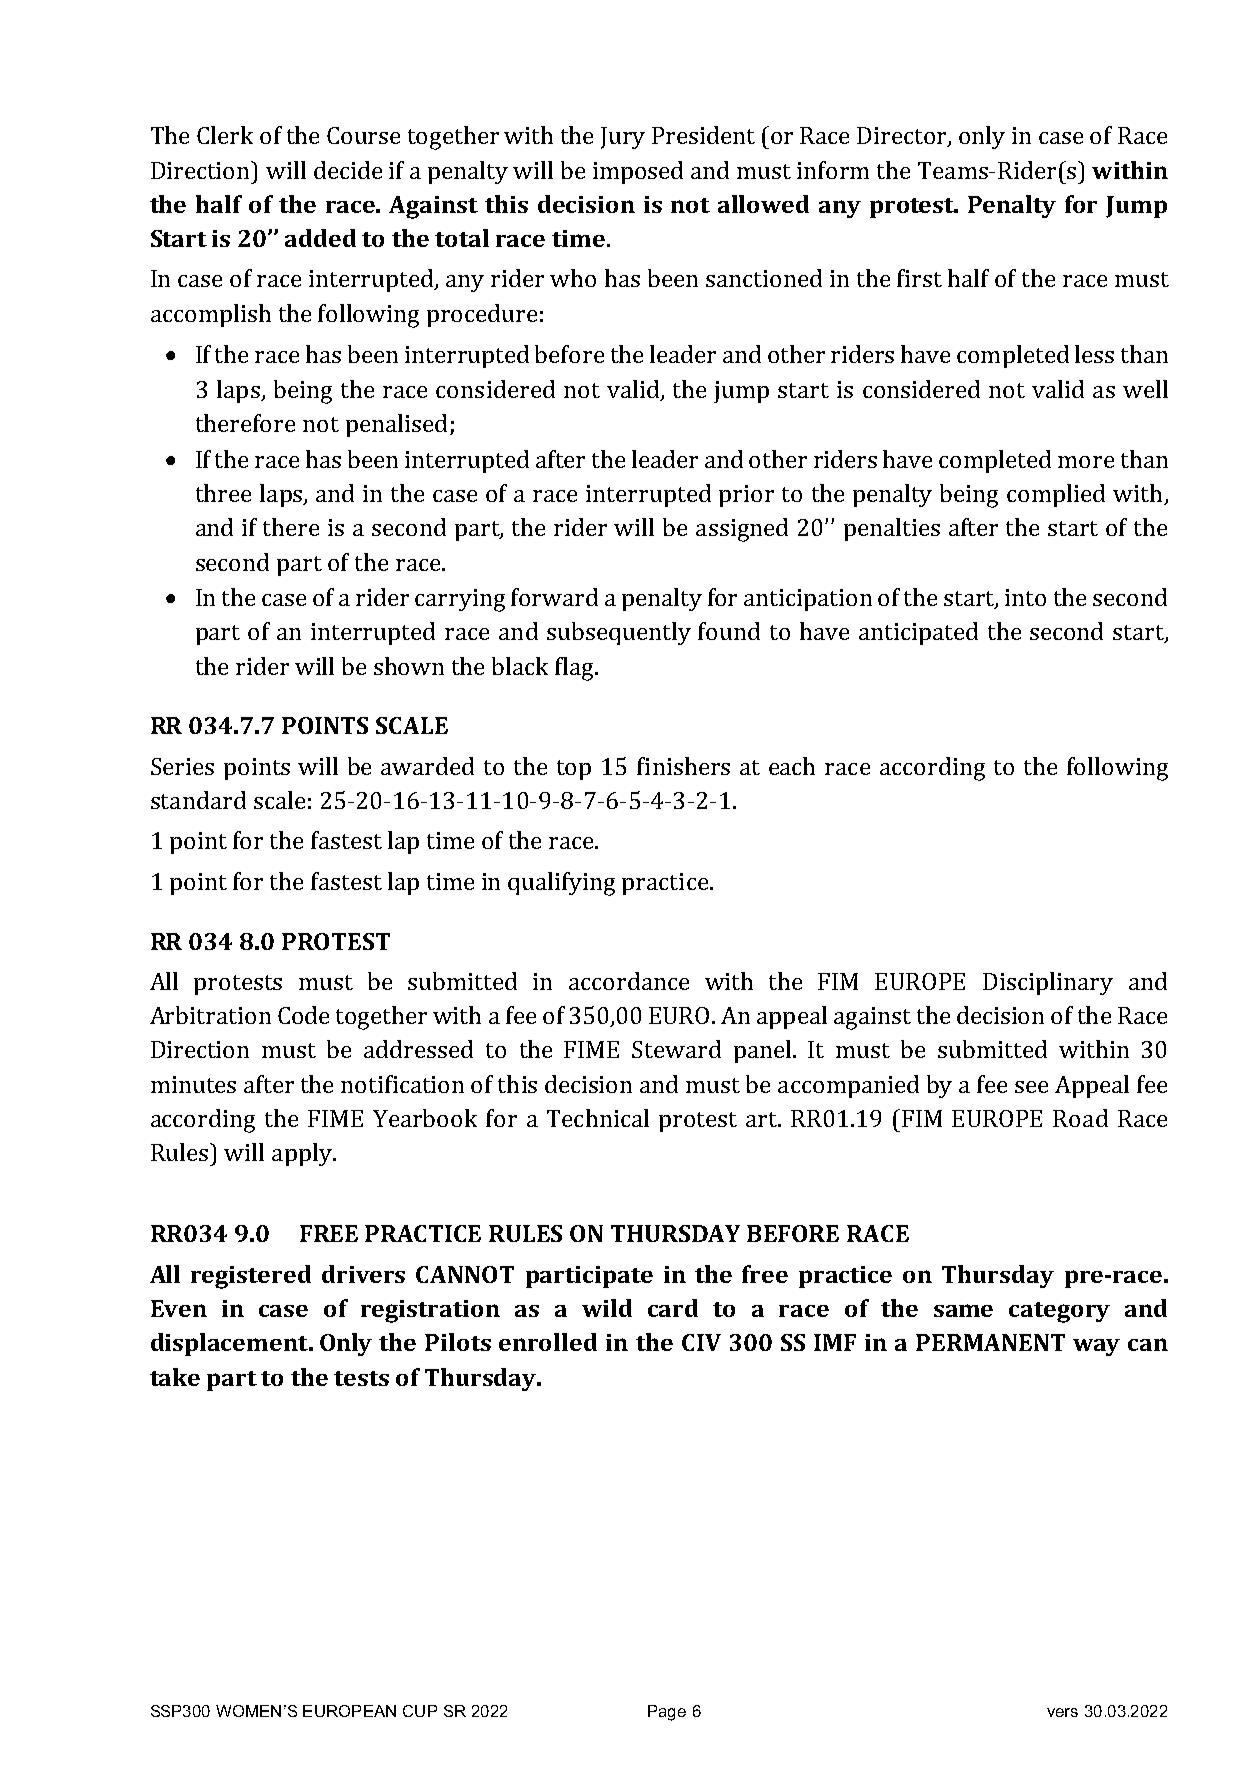  I want to click on Road, so click(1080, 1118).
